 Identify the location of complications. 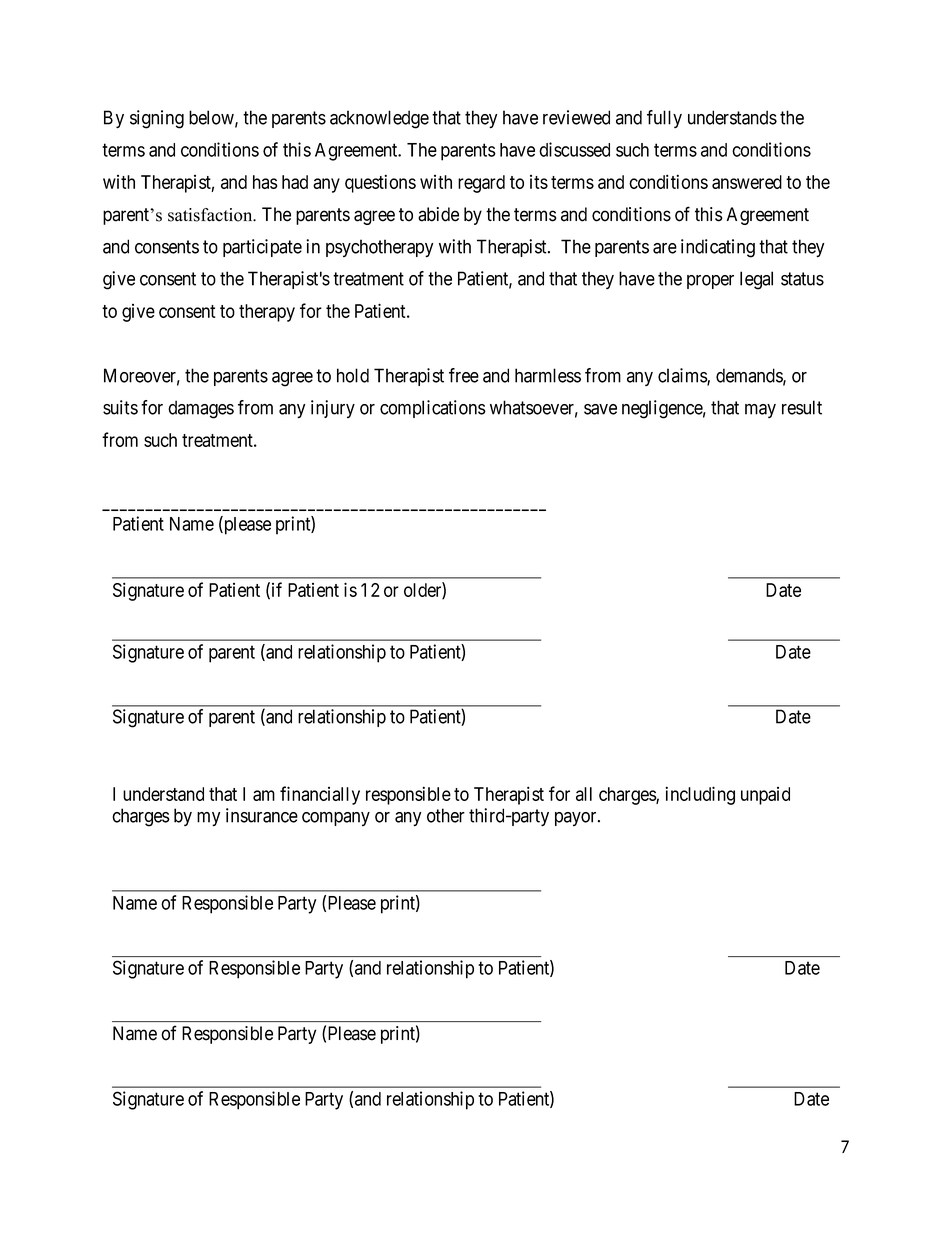
(433, 409).
